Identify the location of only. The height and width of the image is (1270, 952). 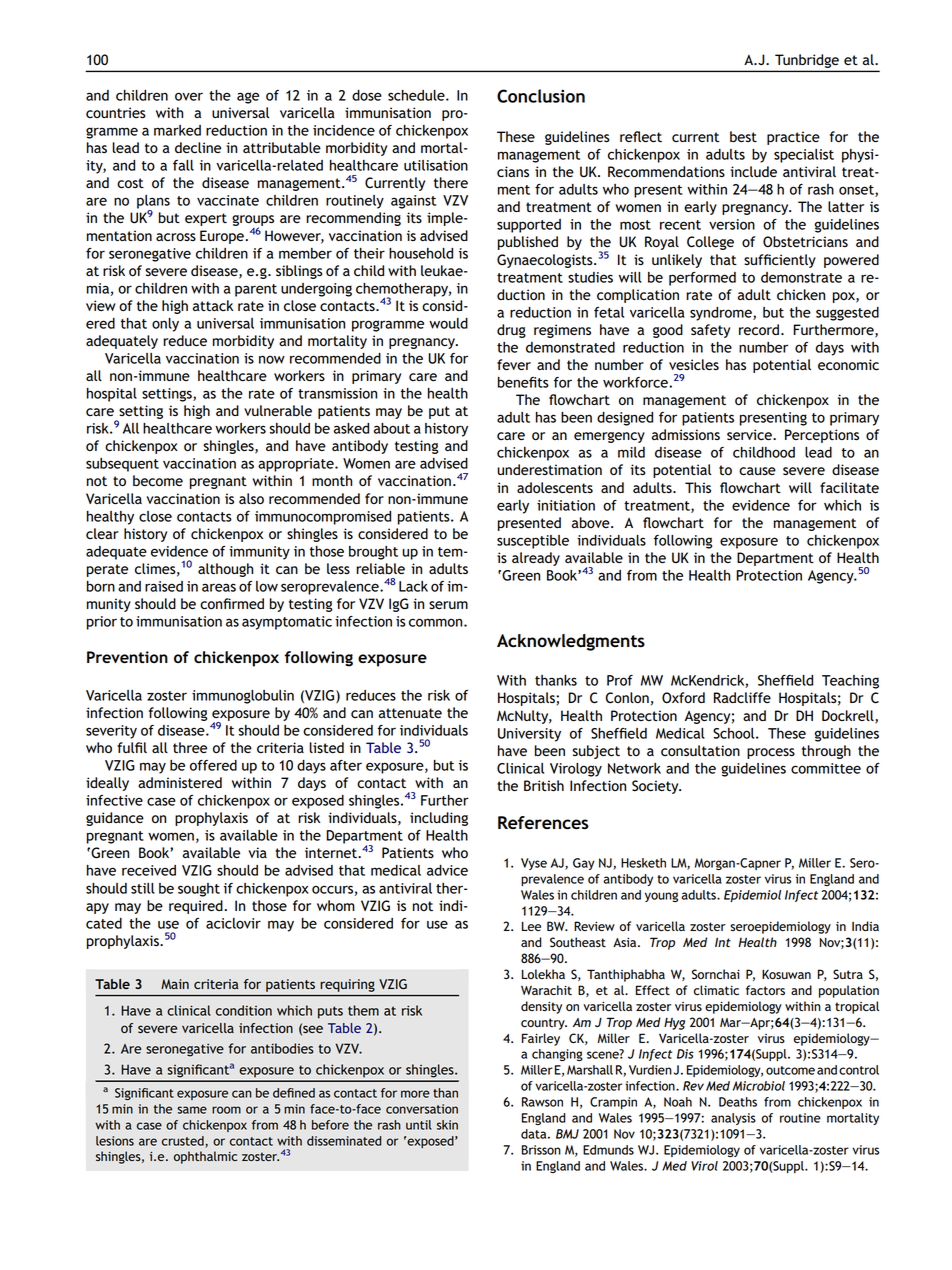
(165, 325).
